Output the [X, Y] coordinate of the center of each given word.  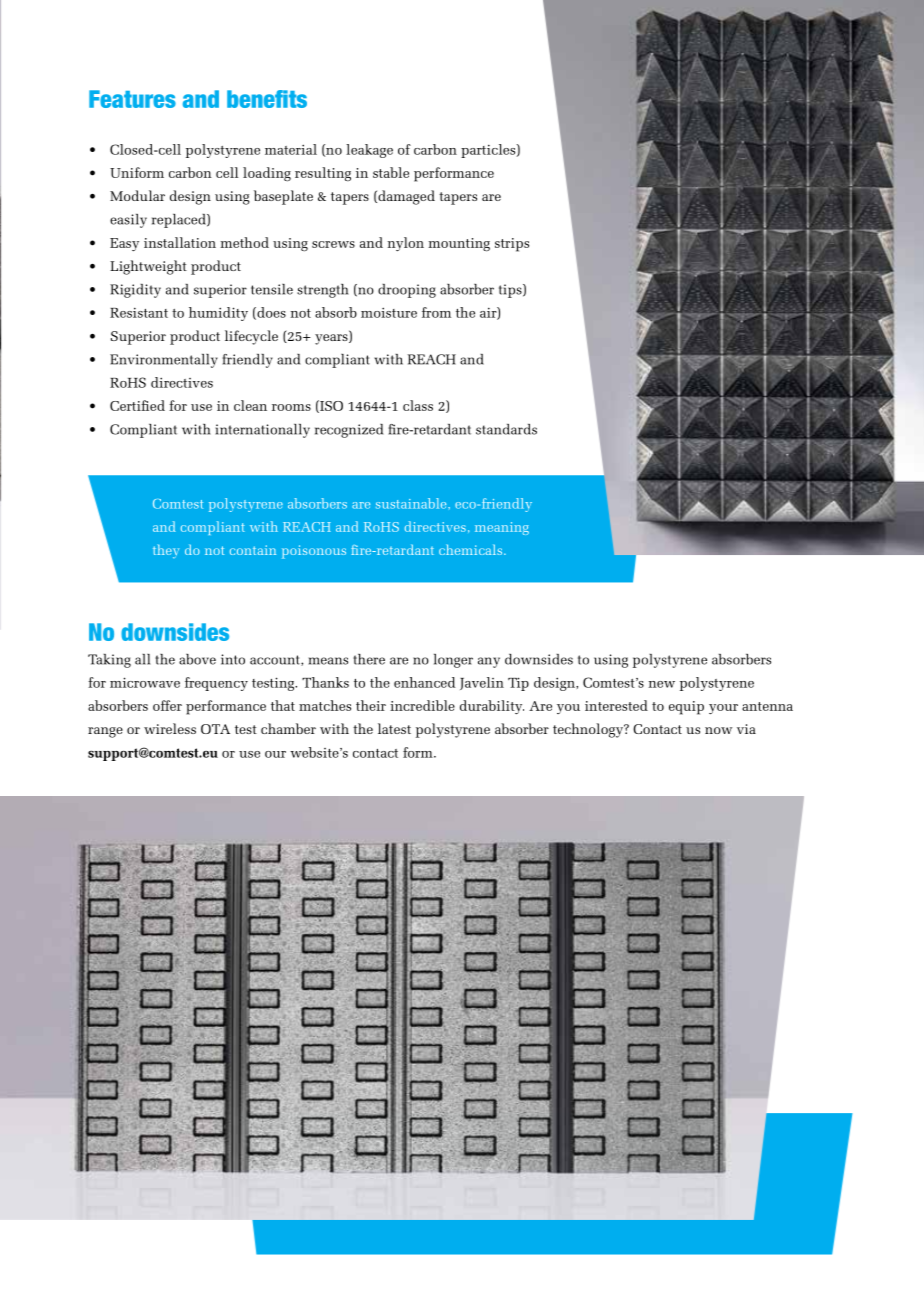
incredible [422, 705]
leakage [369, 151]
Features [132, 99]
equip [686, 708]
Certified [137, 405]
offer [167, 705]
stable [391, 172]
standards [506, 429]
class [418, 405]
